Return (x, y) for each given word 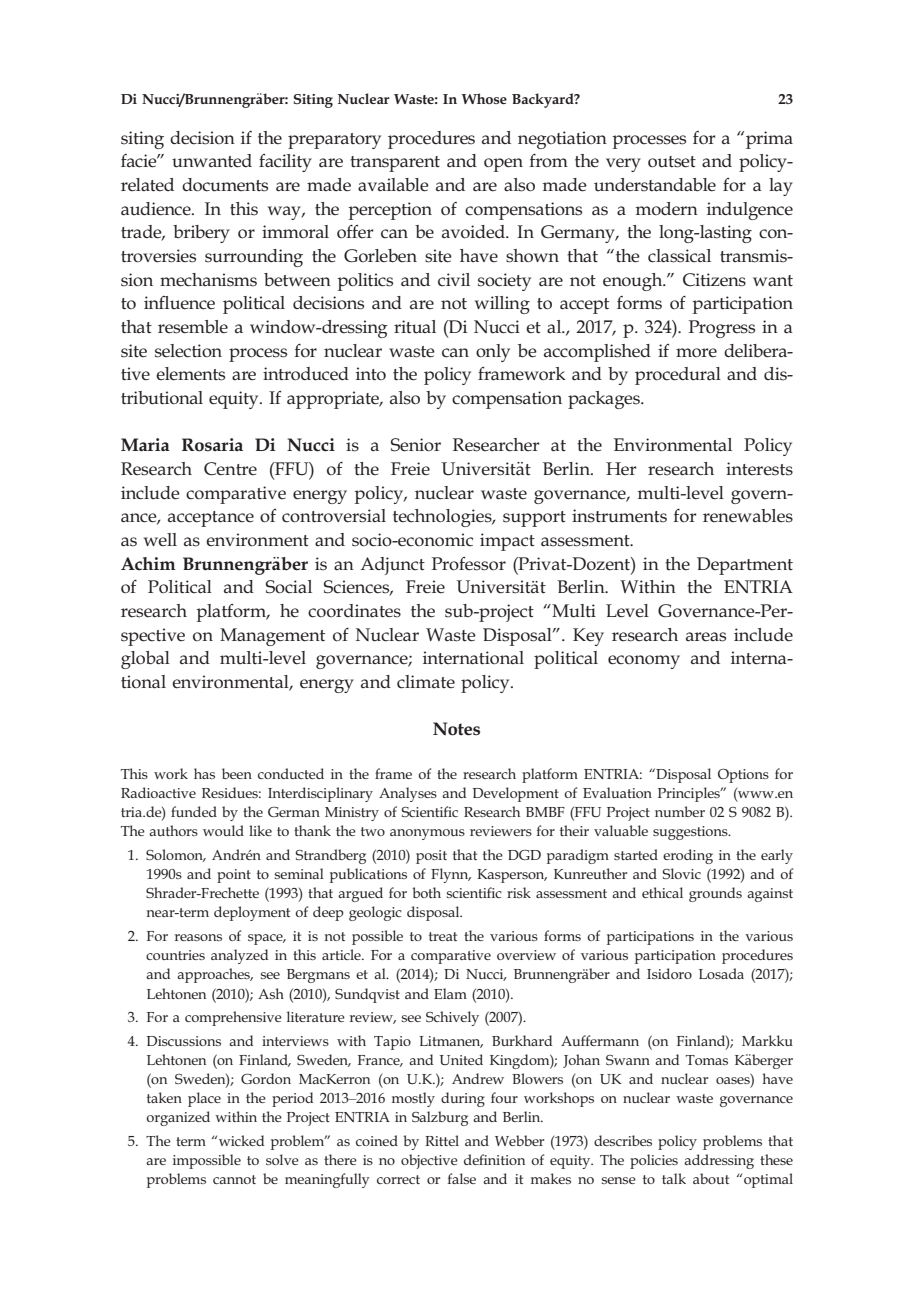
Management (272, 637)
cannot (234, 1179)
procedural (678, 376)
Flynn (451, 875)
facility (285, 163)
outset (672, 162)
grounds (715, 894)
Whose (484, 98)
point (234, 876)
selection (188, 351)
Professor (469, 564)
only (493, 353)
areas (706, 637)
